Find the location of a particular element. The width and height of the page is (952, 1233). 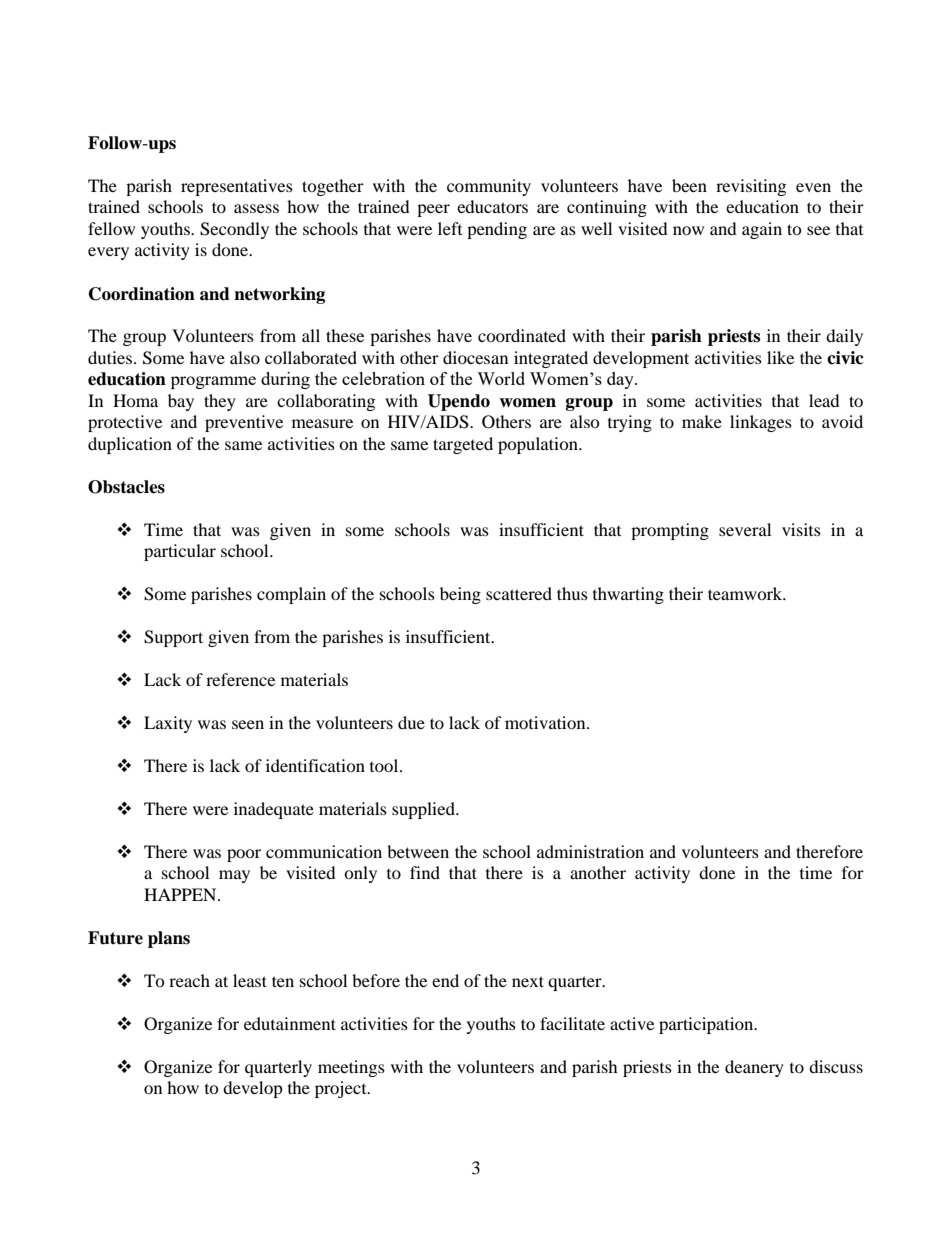

teamwork is located at coordinates (746, 593).
